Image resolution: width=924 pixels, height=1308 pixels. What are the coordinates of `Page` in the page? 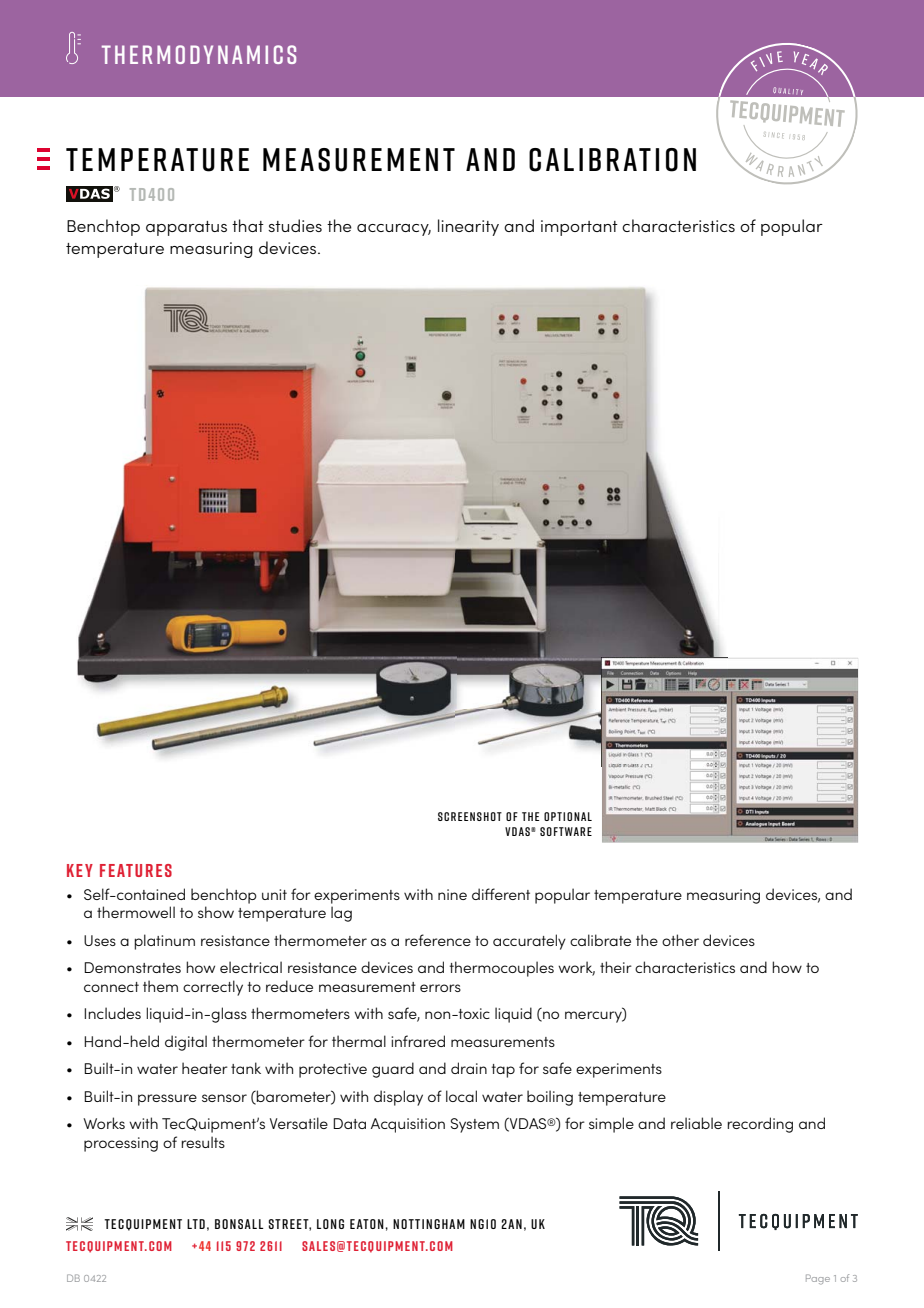 It's located at (818, 1279).
